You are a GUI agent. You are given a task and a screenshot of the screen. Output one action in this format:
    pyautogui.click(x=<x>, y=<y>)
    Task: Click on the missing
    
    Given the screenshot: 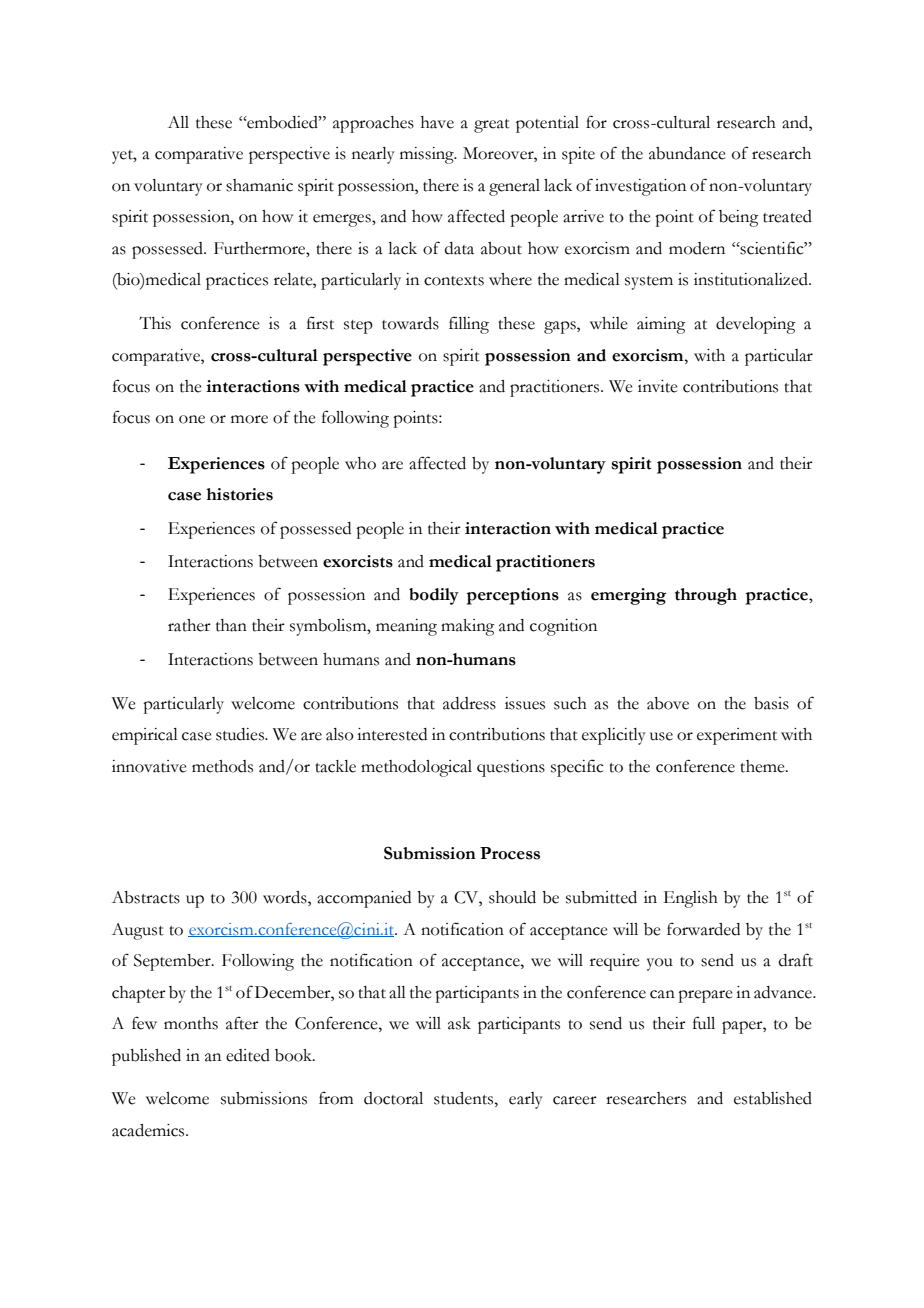 What is the action you would take?
    pyautogui.click(x=428, y=155)
